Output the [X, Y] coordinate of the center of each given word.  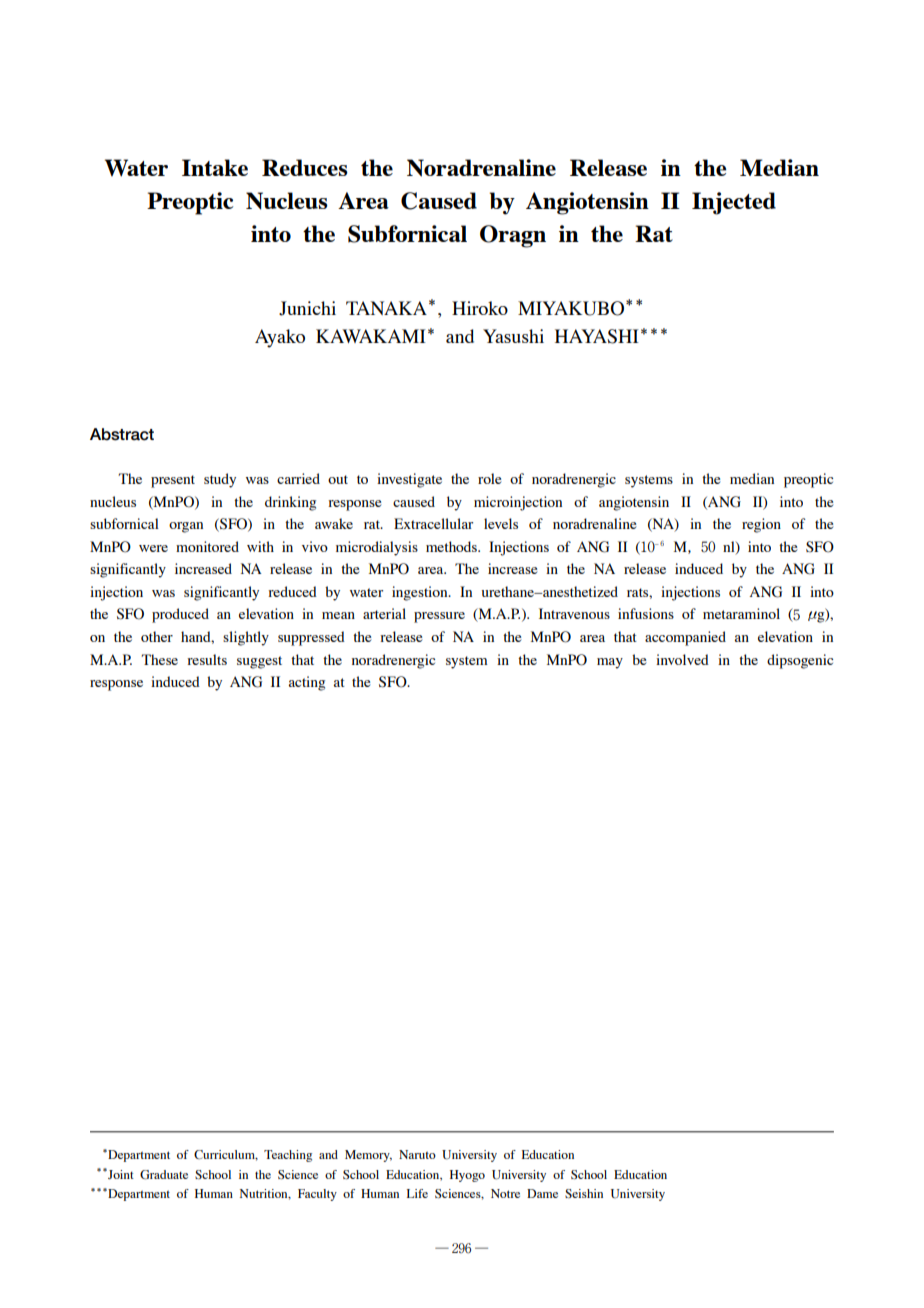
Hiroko [480, 308]
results [207, 659]
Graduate [164, 1175]
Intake [215, 167]
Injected [734, 203]
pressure [439, 617]
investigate [409, 480]
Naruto [417, 1154]
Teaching [288, 1156]
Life [417, 1193]
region [761, 525]
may [610, 663]
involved [682, 659]
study [220, 480]
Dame [542, 1193]
